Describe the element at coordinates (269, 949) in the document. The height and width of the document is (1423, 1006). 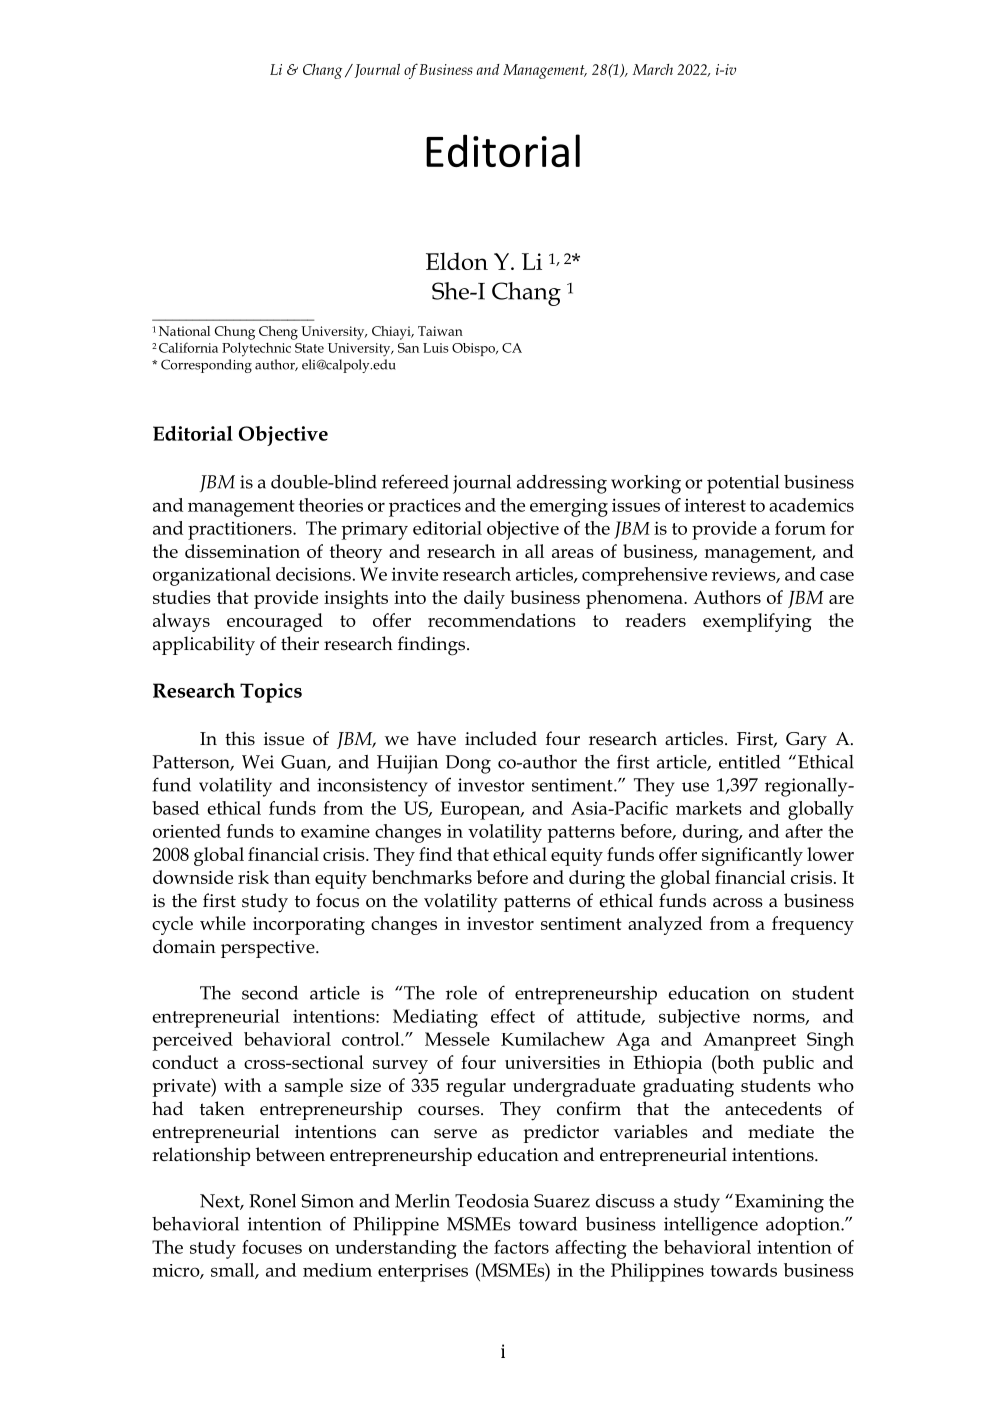
I see `perspective` at that location.
